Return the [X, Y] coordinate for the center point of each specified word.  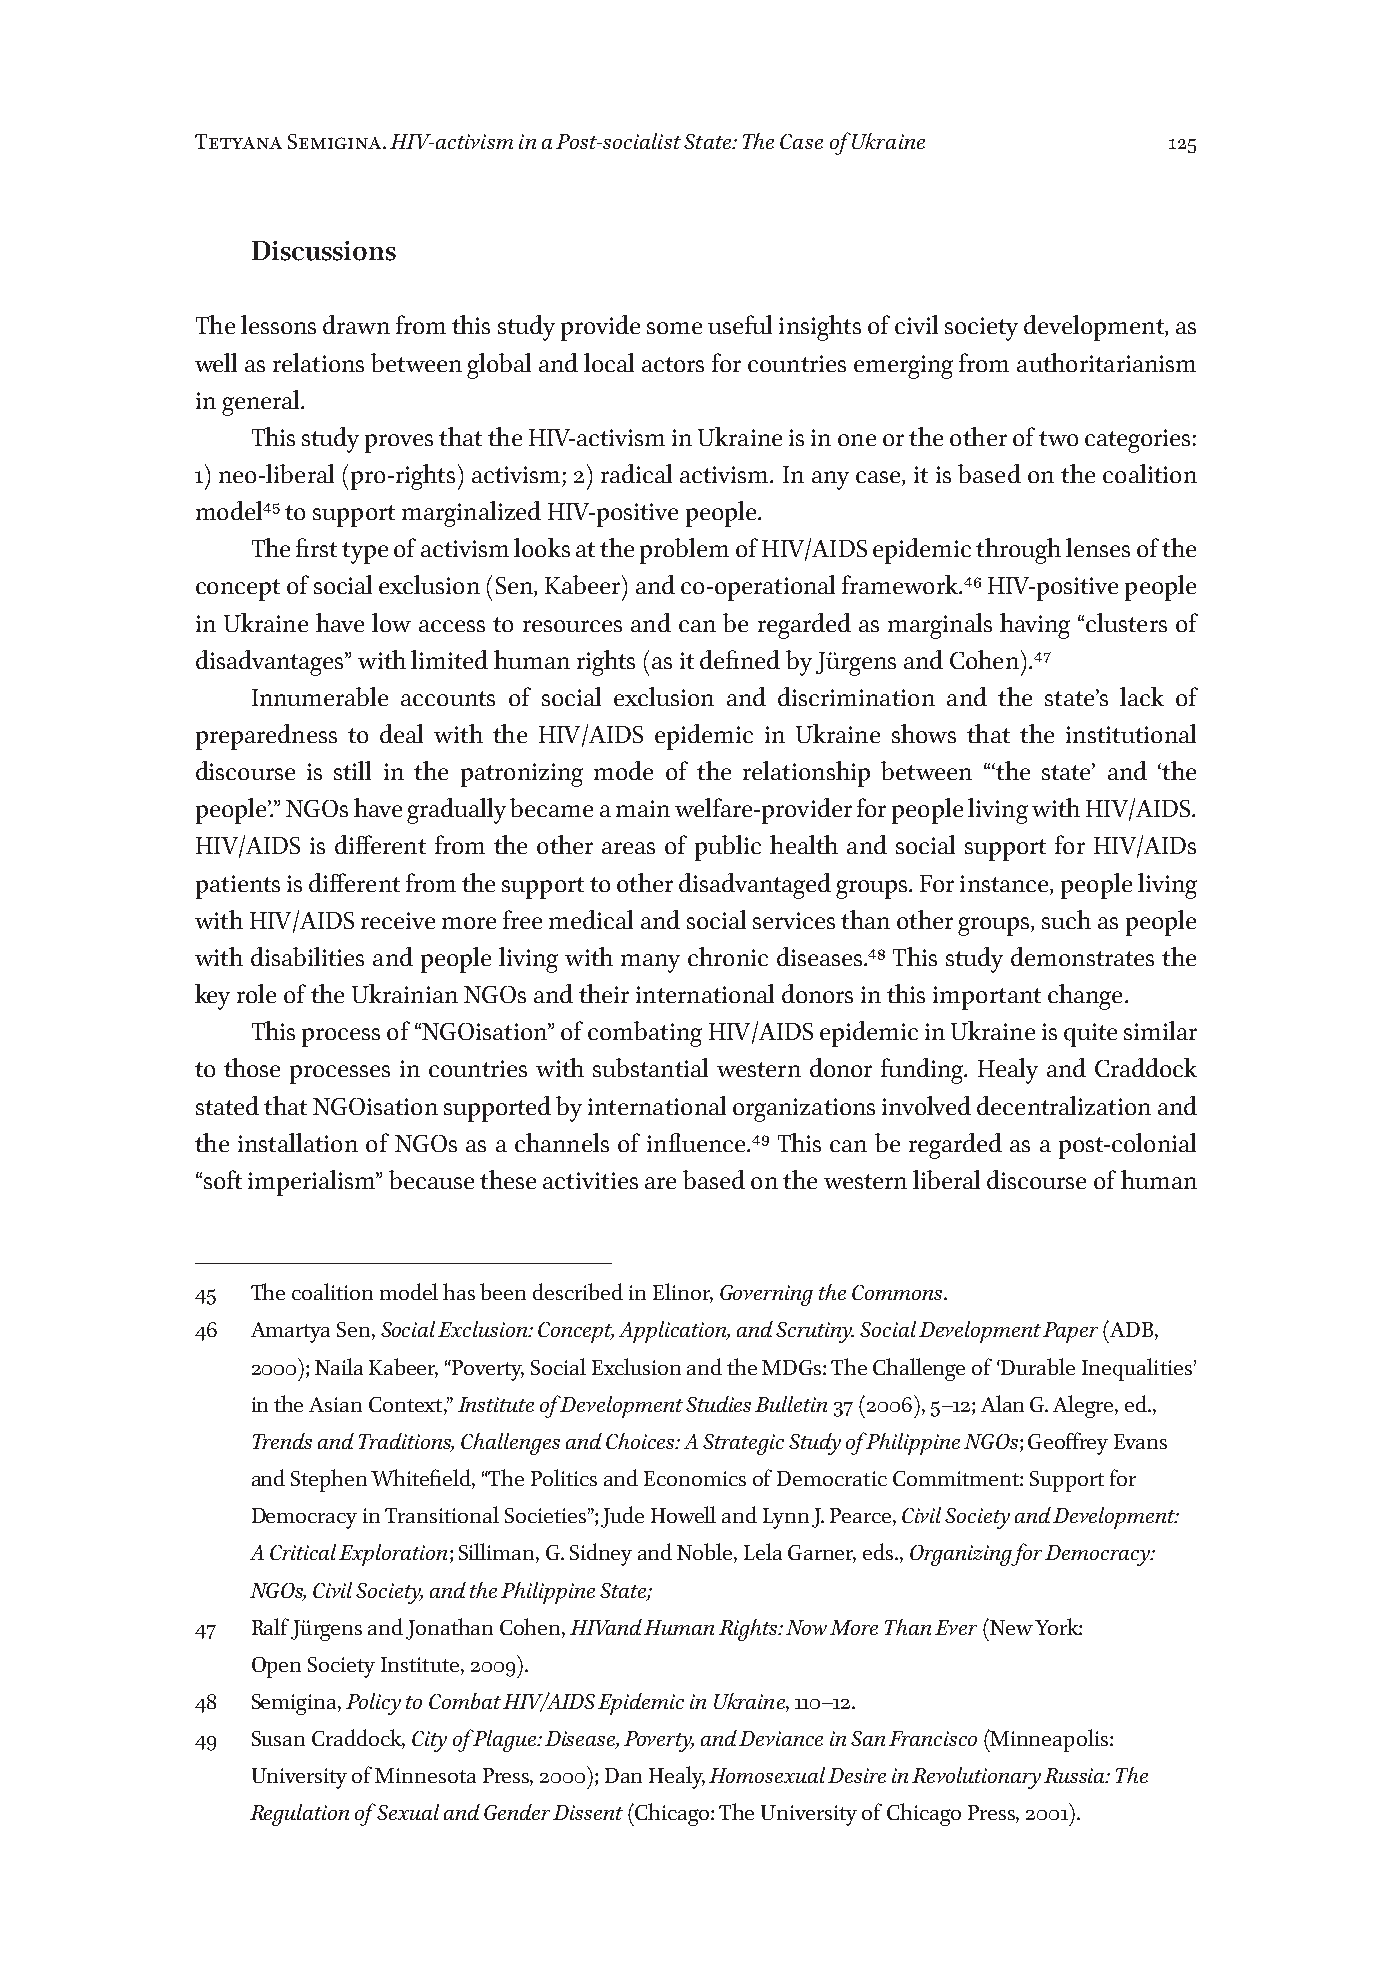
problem [684, 551]
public [728, 848]
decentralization [1064, 1105]
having [1035, 626]
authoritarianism [1106, 362]
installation [298, 1142]
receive [398, 920]
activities [590, 1180]
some [674, 328]
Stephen [329, 1480]
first [316, 547]
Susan [278, 1738]
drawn [356, 324]
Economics [695, 1478]
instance [1005, 883]
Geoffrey [1068, 1443]
